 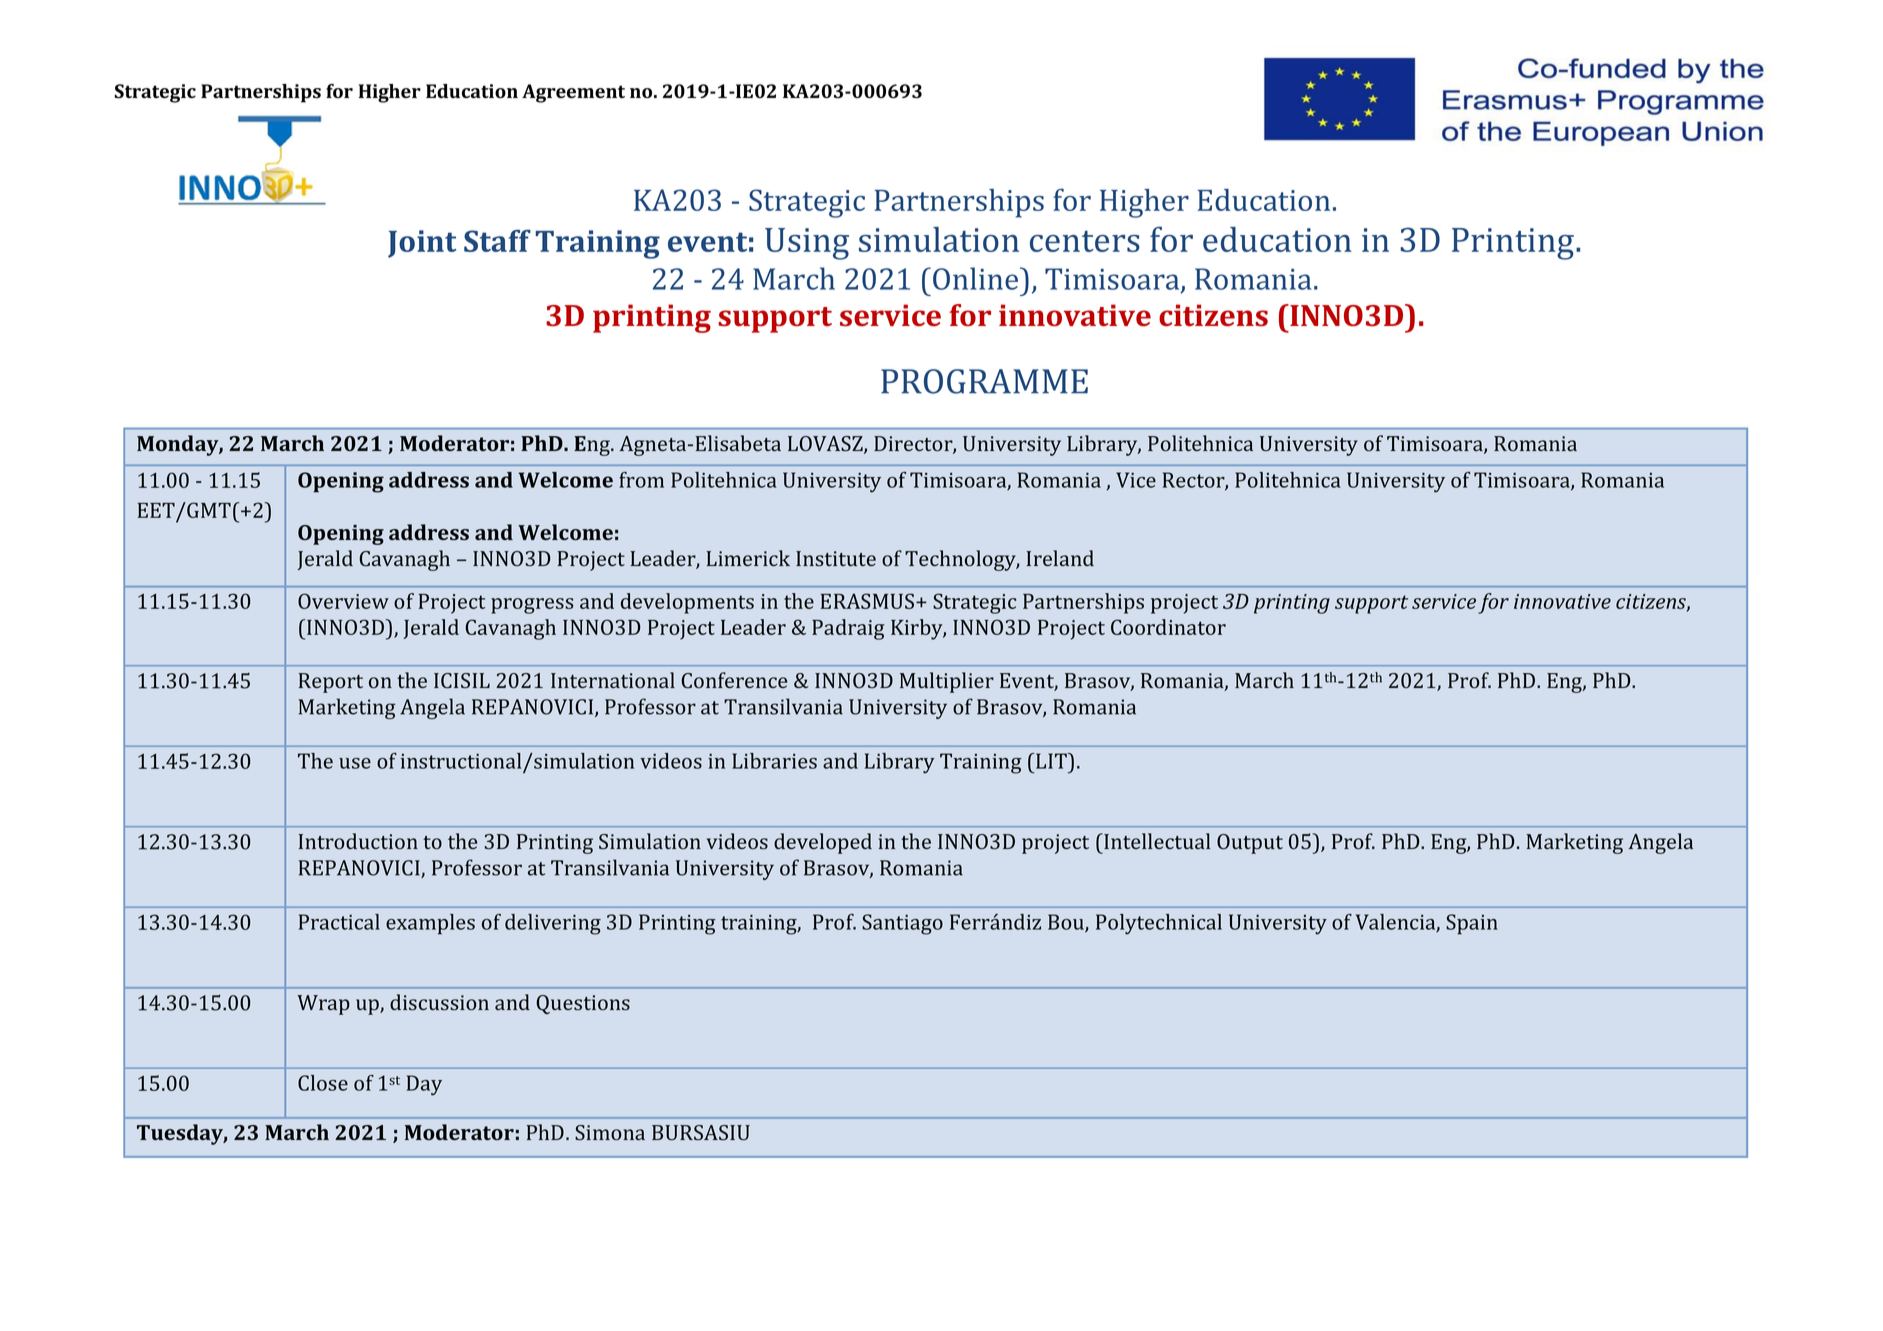 I want to click on Agreement, so click(x=573, y=93).
